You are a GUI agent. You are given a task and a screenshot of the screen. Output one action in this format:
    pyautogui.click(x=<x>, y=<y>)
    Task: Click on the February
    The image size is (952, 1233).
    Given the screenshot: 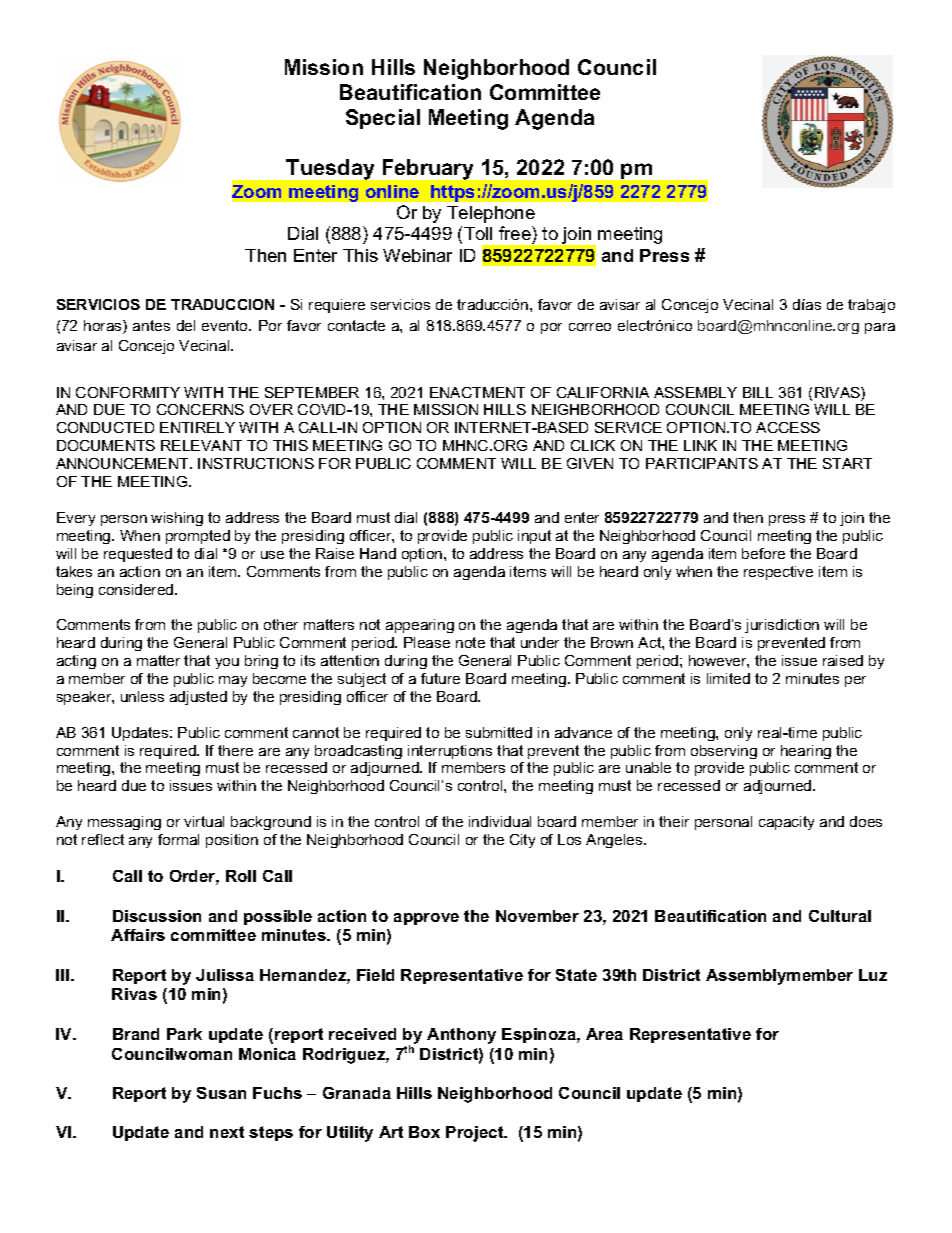 What is the action you would take?
    pyautogui.click(x=428, y=169)
